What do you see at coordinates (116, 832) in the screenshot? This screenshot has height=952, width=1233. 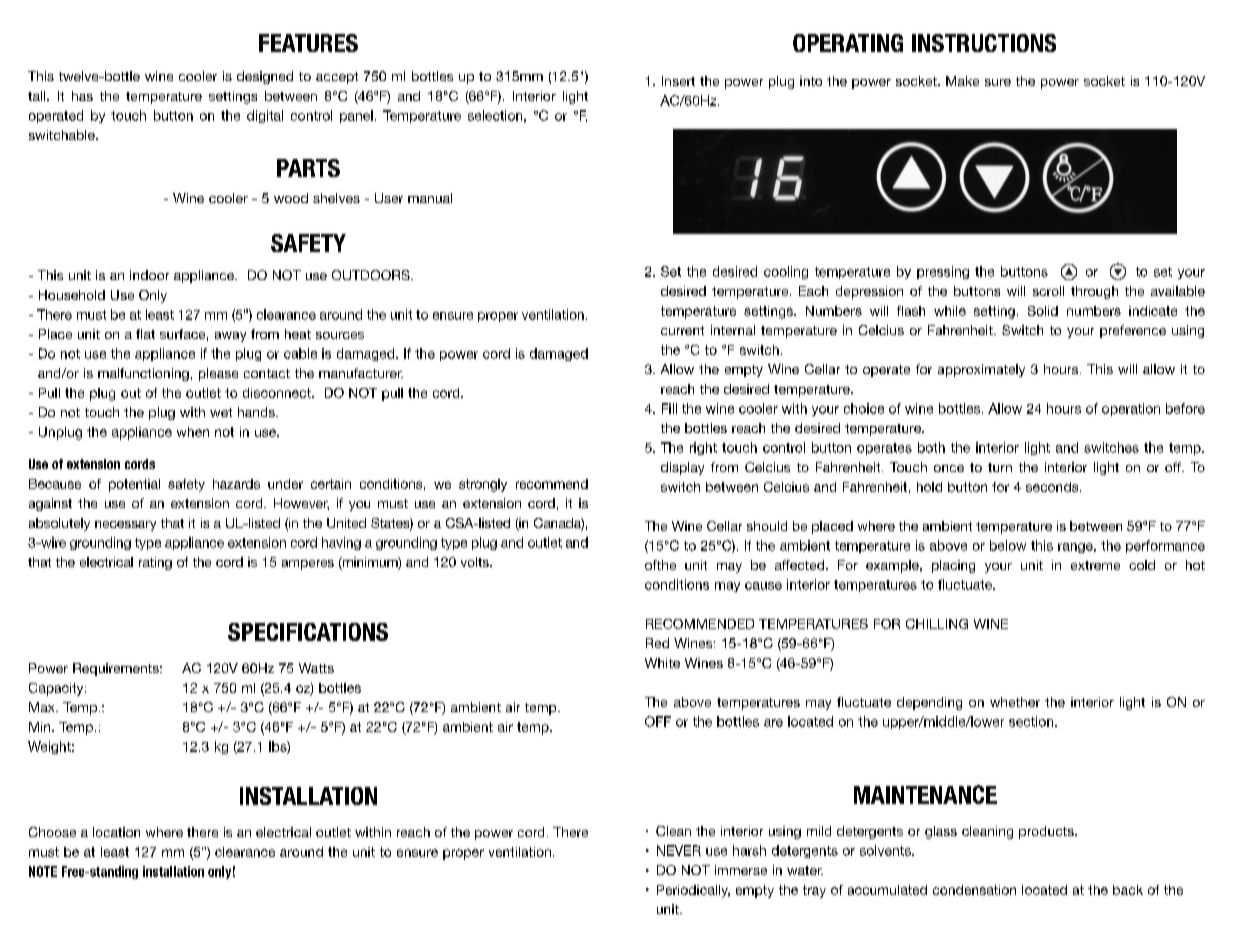 I see `location` at bounding box center [116, 832].
